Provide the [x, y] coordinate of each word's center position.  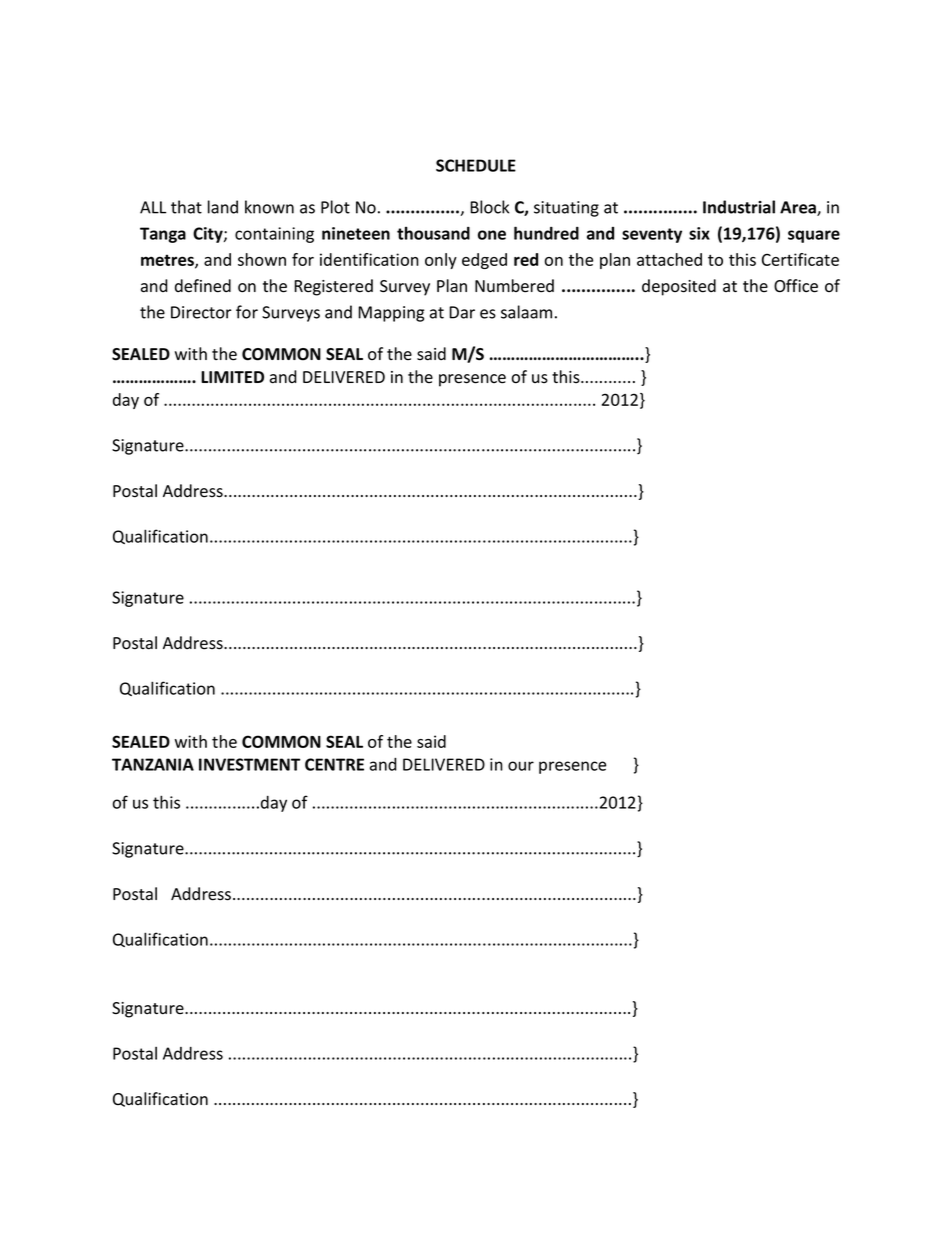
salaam [526, 312]
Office [796, 286]
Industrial [739, 207]
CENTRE [334, 764]
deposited [679, 287]
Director [201, 312]
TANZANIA [153, 764]
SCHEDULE [476, 165]
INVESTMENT [249, 764]
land [223, 207]
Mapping [391, 314]
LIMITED [232, 377]
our [521, 766]
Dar [462, 312]
